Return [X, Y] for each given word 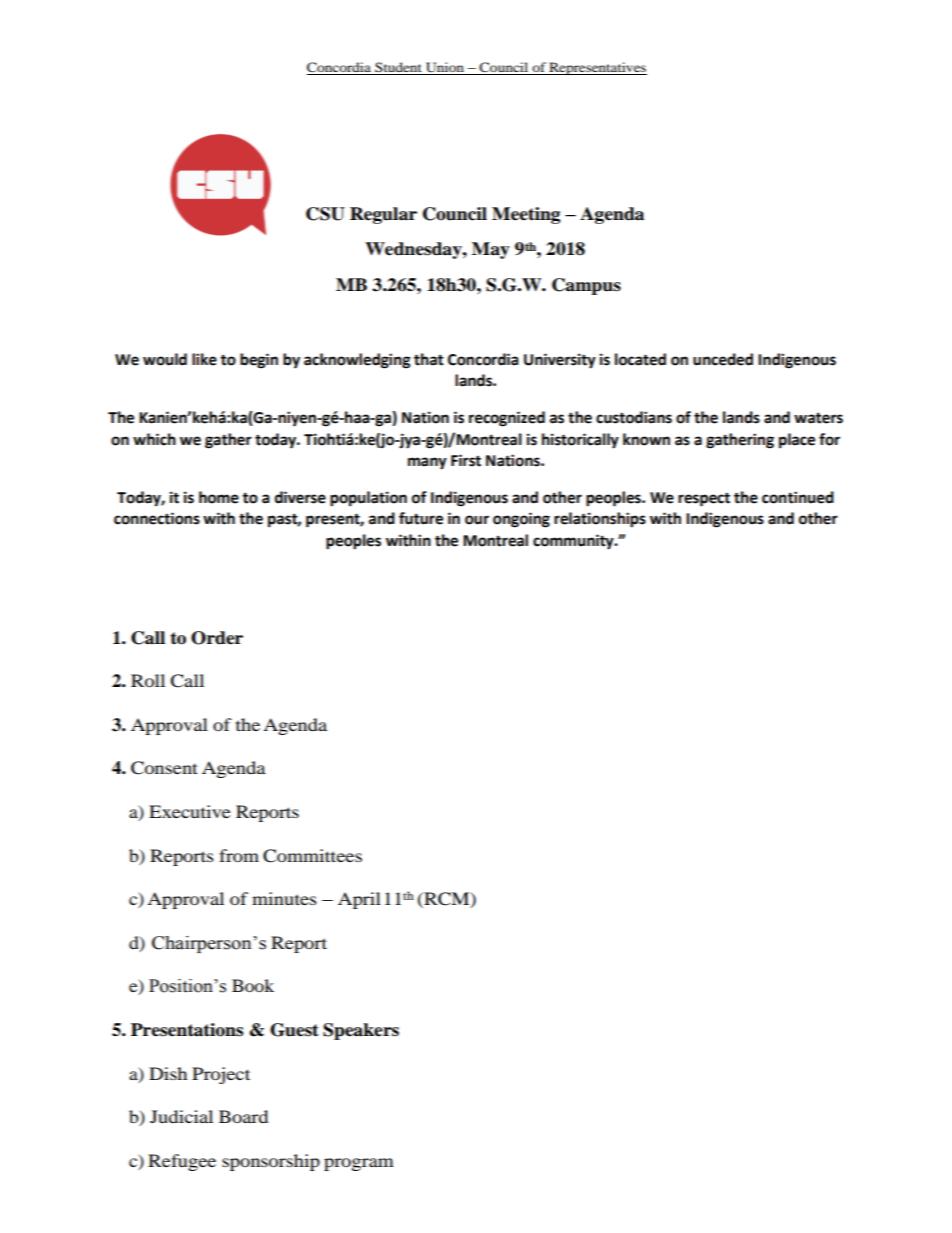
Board [243, 1116]
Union [445, 68]
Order [217, 638]
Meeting [526, 215]
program [359, 1164]
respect [704, 499]
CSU [325, 214]
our [477, 520]
